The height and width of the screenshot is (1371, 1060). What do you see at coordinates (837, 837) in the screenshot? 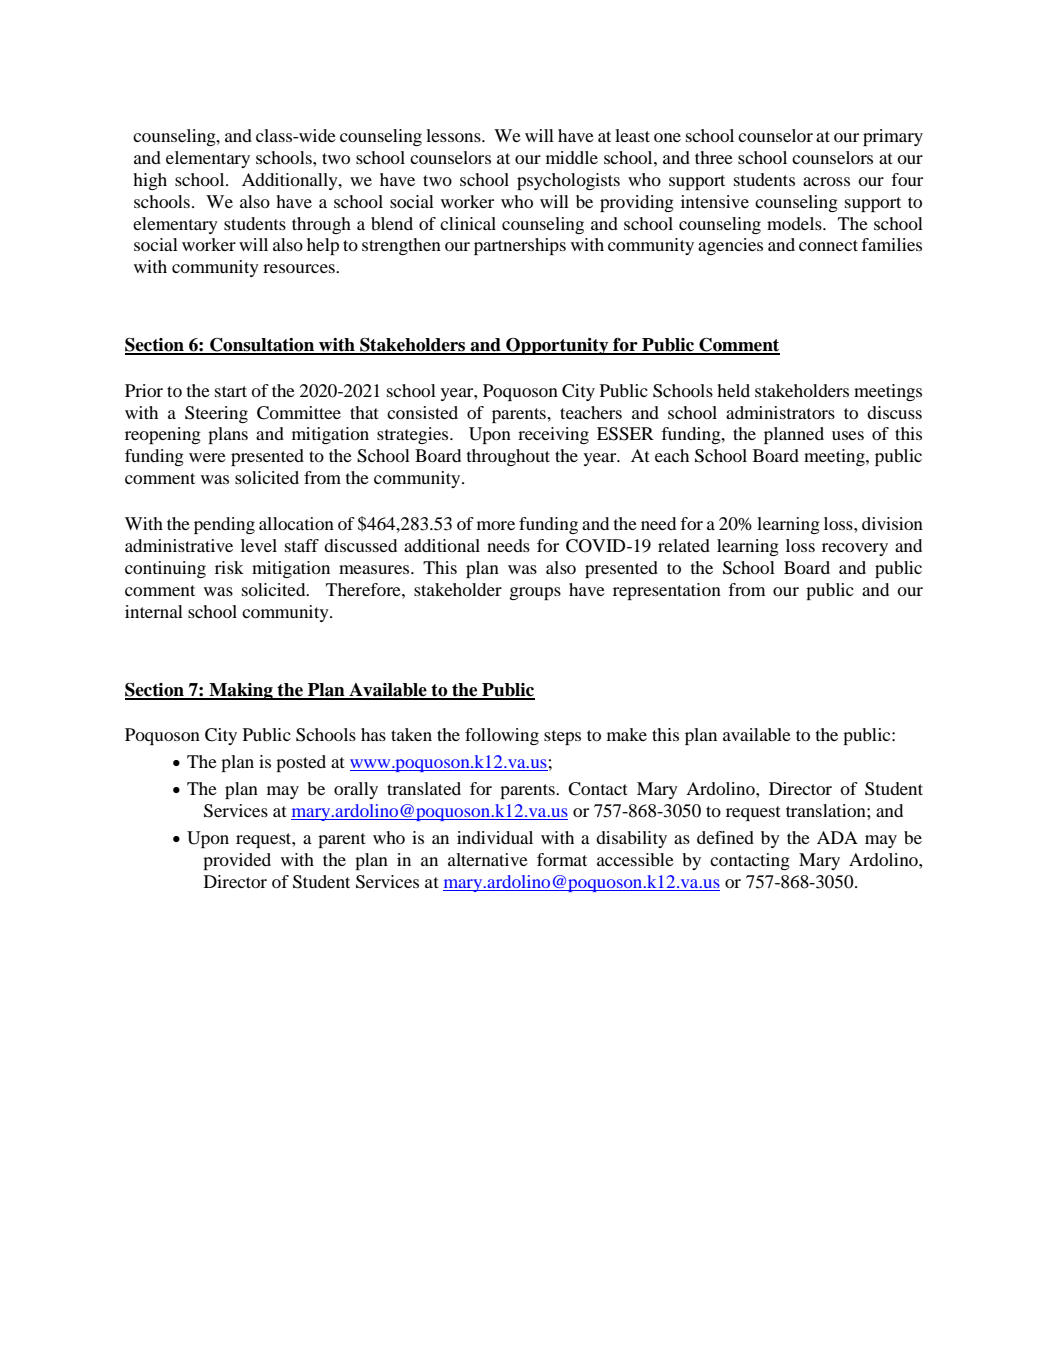
I see `ADA` at bounding box center [837, 837].
